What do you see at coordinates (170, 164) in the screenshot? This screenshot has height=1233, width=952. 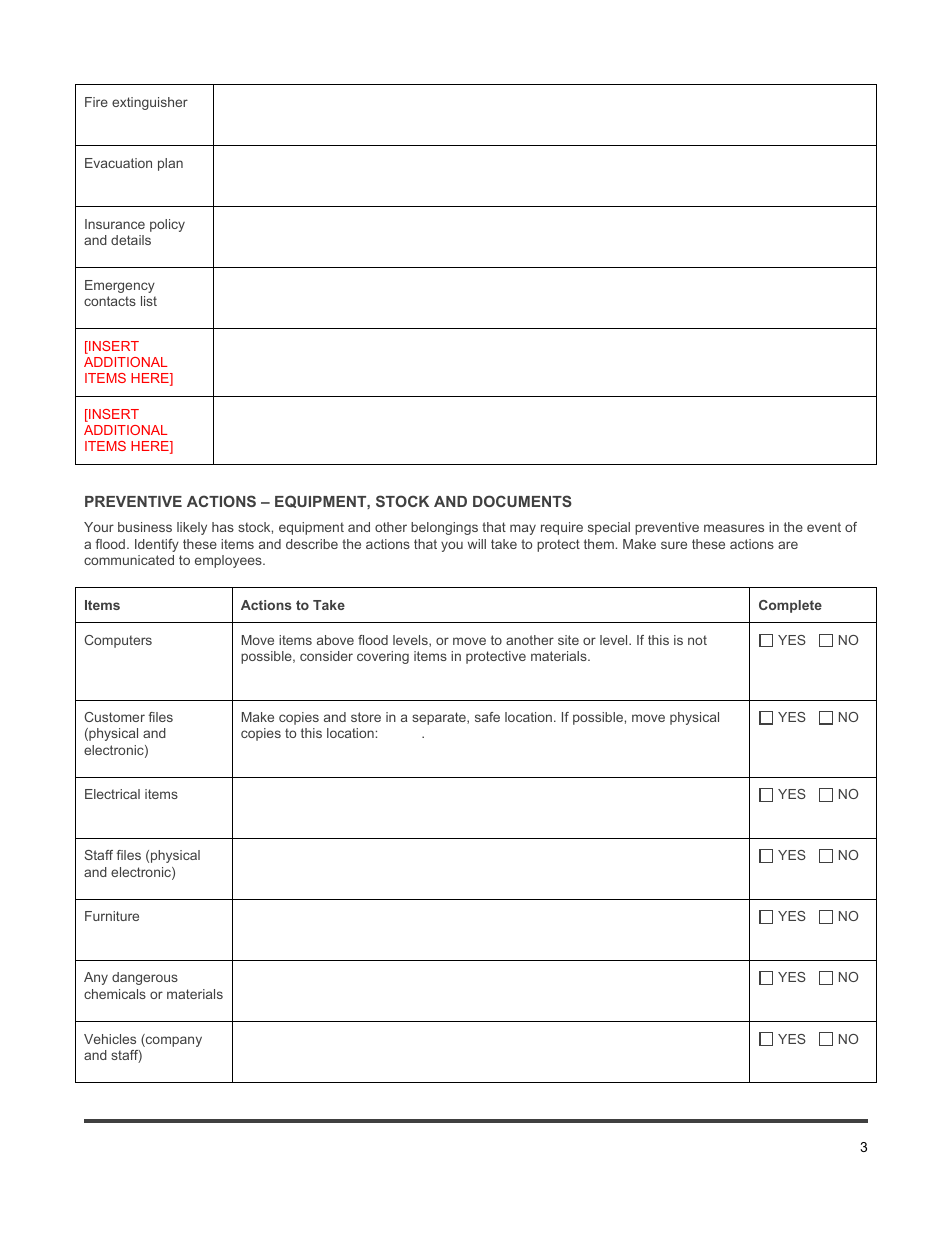 I see `plan` at bounding box center [170, 164].
